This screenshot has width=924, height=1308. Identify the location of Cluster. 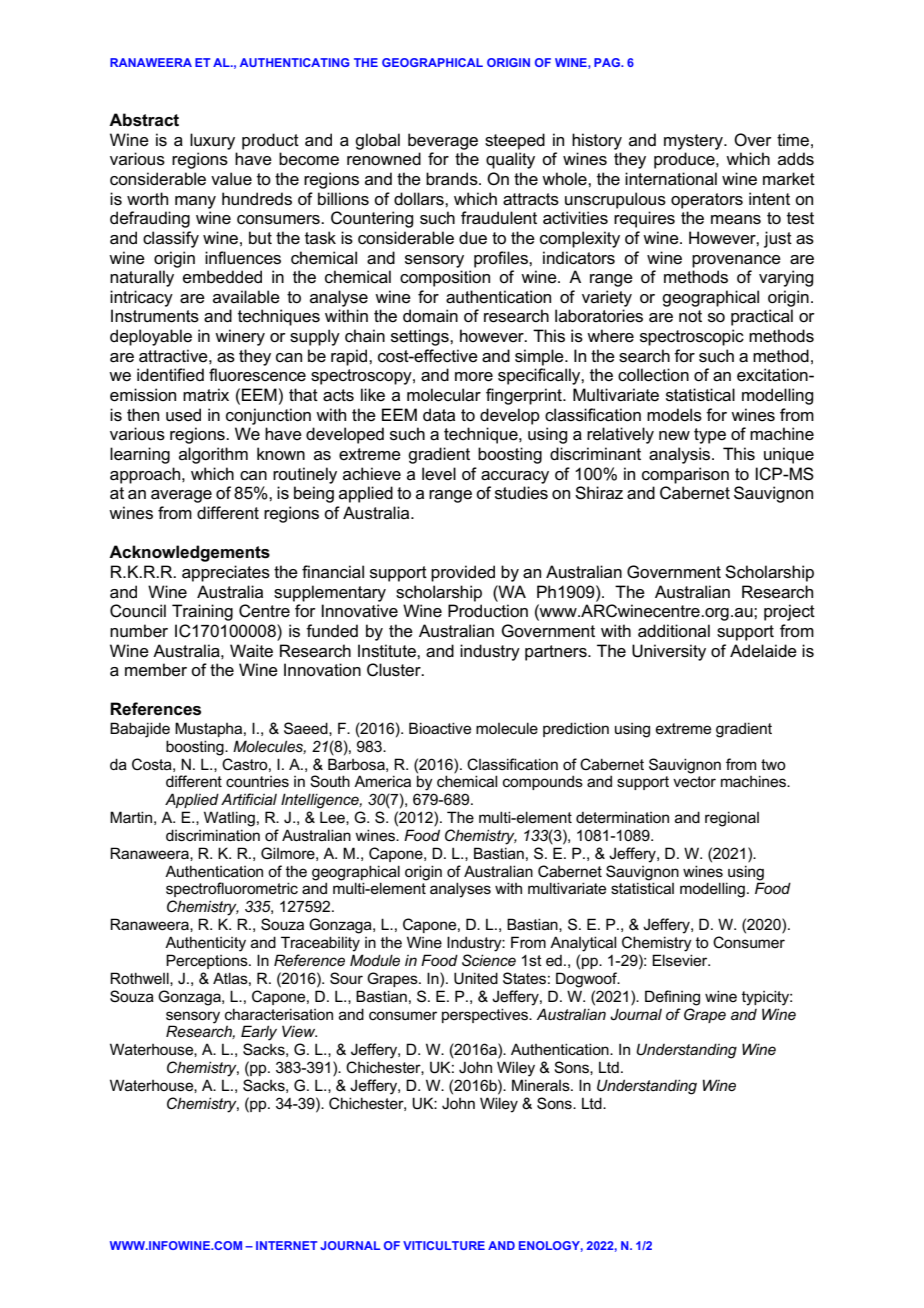
(395, 670).
